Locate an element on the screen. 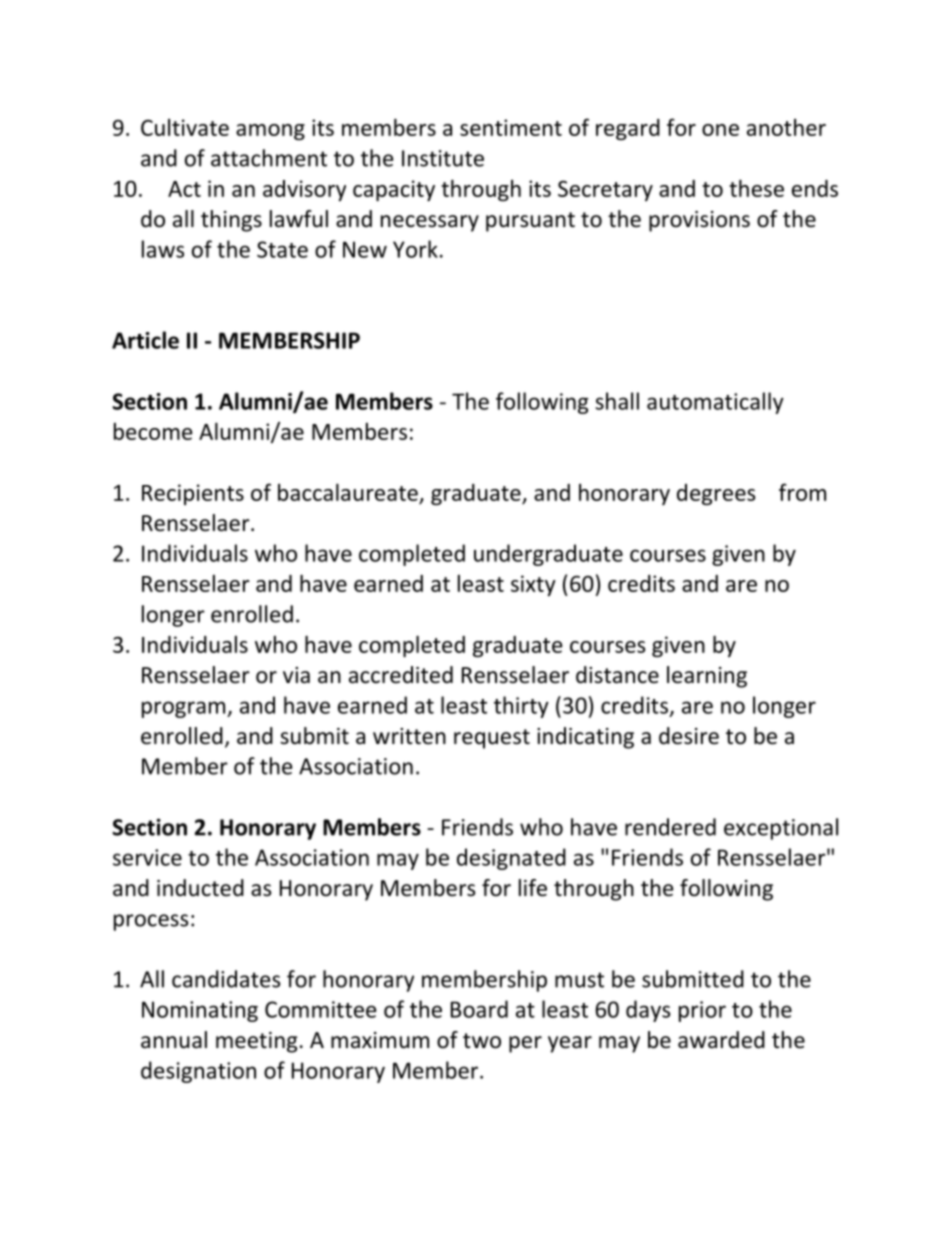  awarded is located at coordinates (721, 1040).
